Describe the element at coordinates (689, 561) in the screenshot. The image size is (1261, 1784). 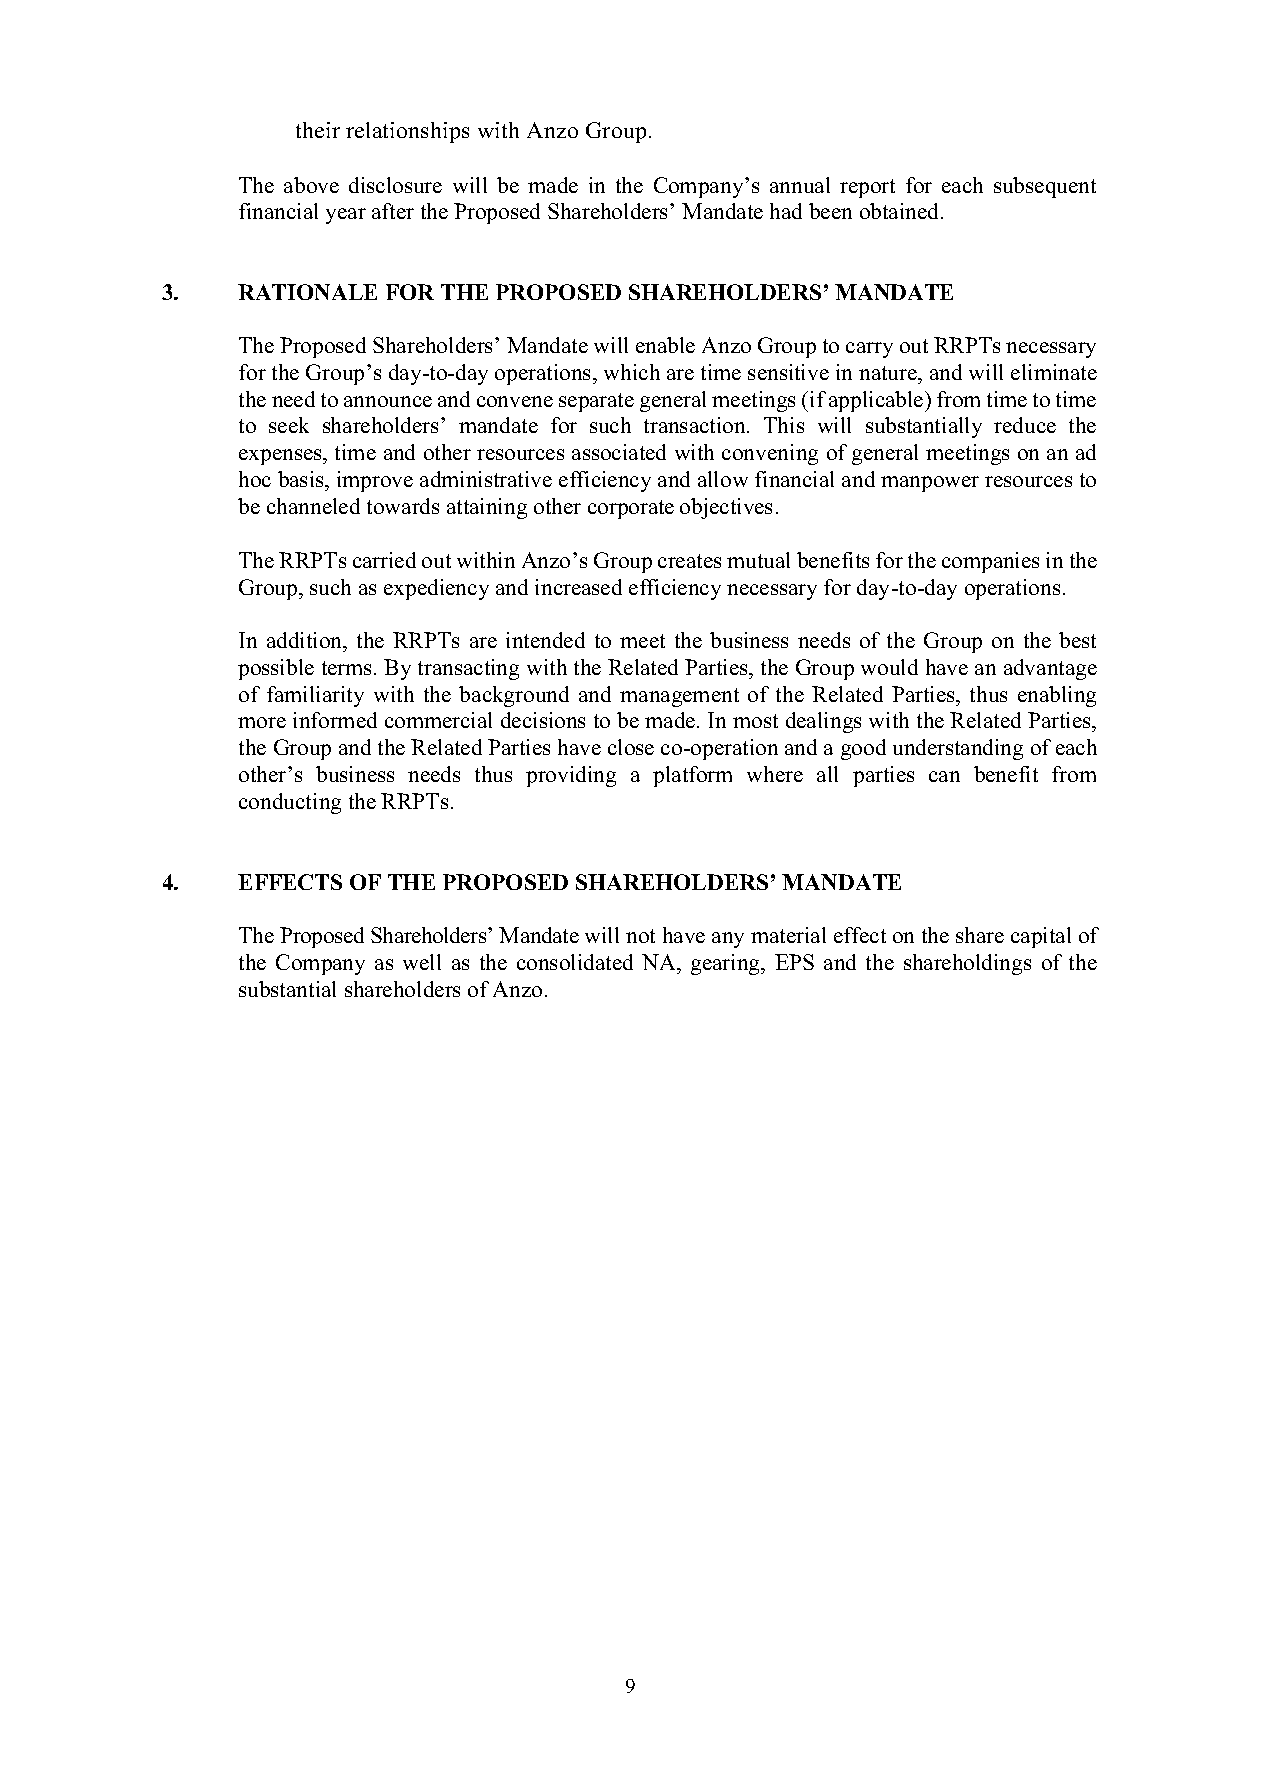
I see `creates` at that location.
